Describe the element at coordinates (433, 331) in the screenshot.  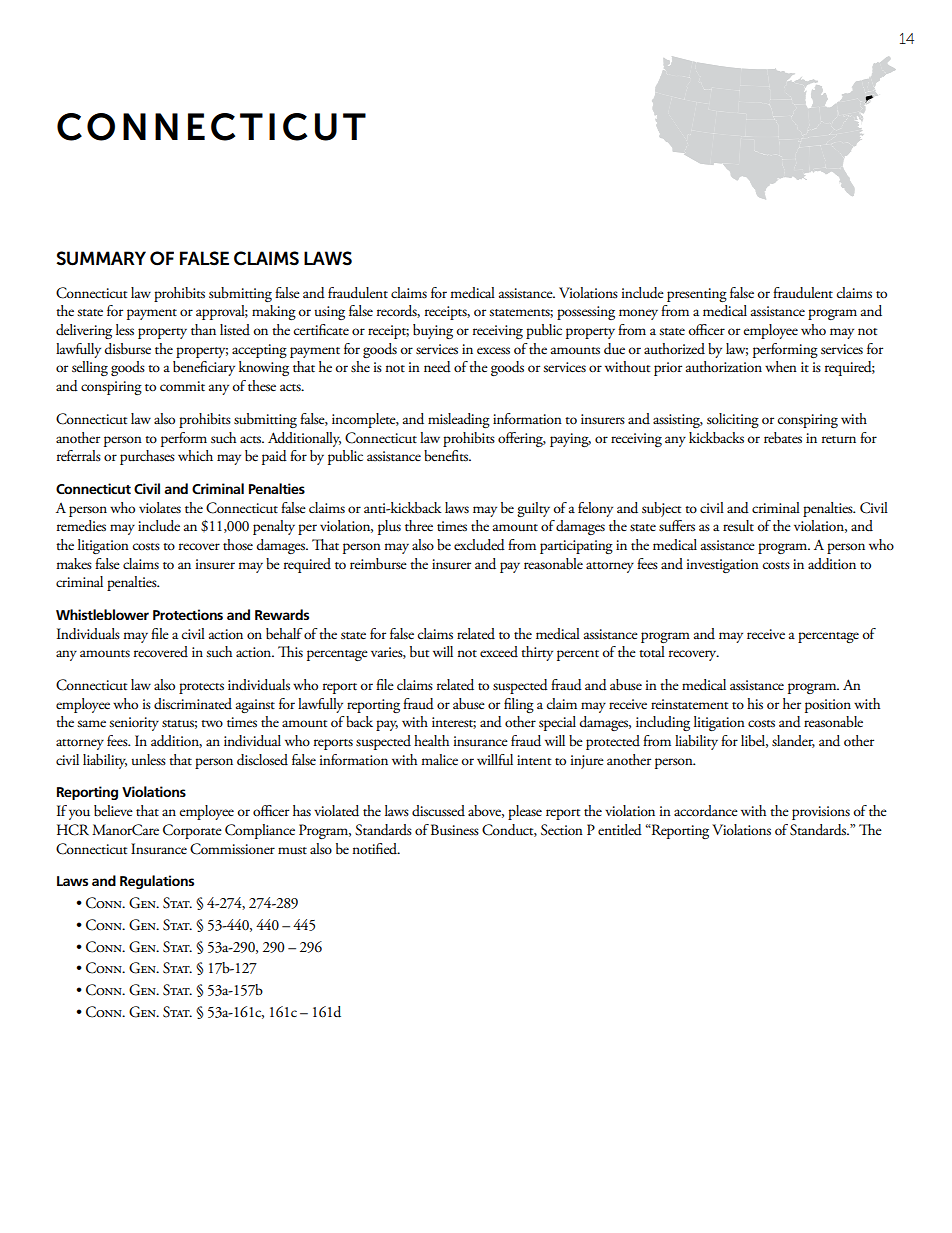
I see `buying` at that location.
